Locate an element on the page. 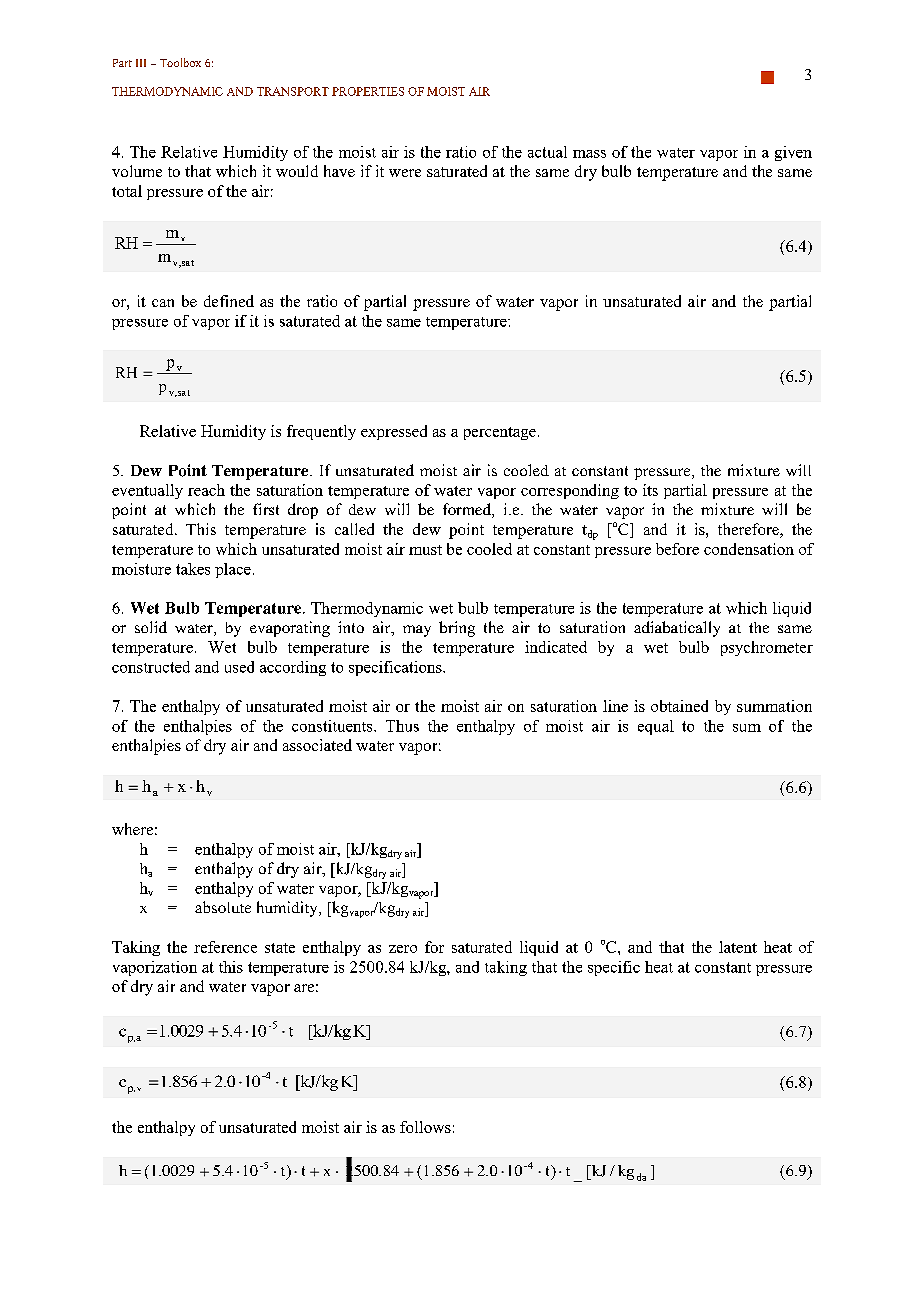  associated is located at coordinates (317, 745).
